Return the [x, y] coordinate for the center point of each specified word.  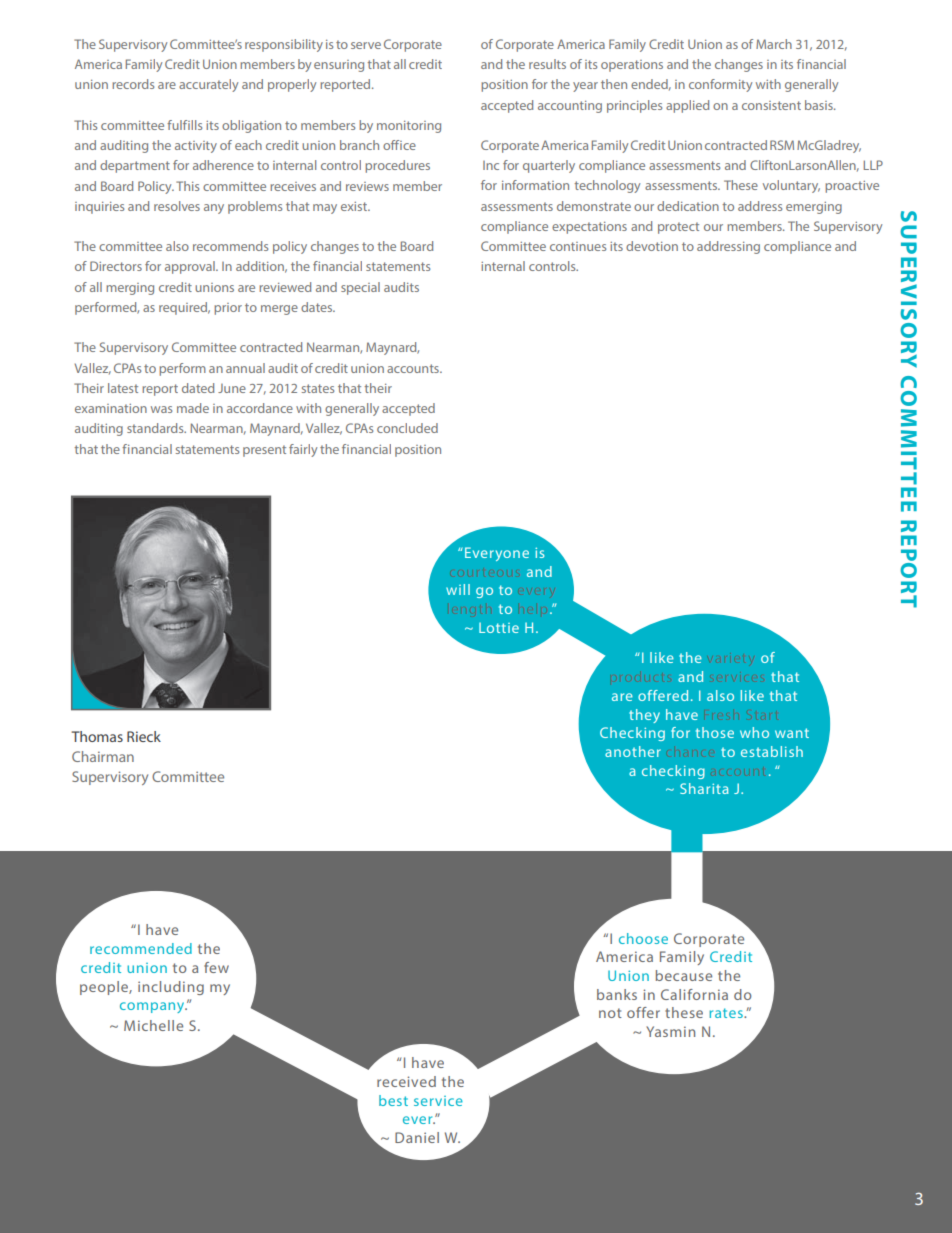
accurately [208, 85]
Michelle [153, 1025]
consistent [771, 105]
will [458, 589]
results [547, 64]
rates [727, 1013]
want [792, 733]
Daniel [417, 1137]
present [264, 451]
